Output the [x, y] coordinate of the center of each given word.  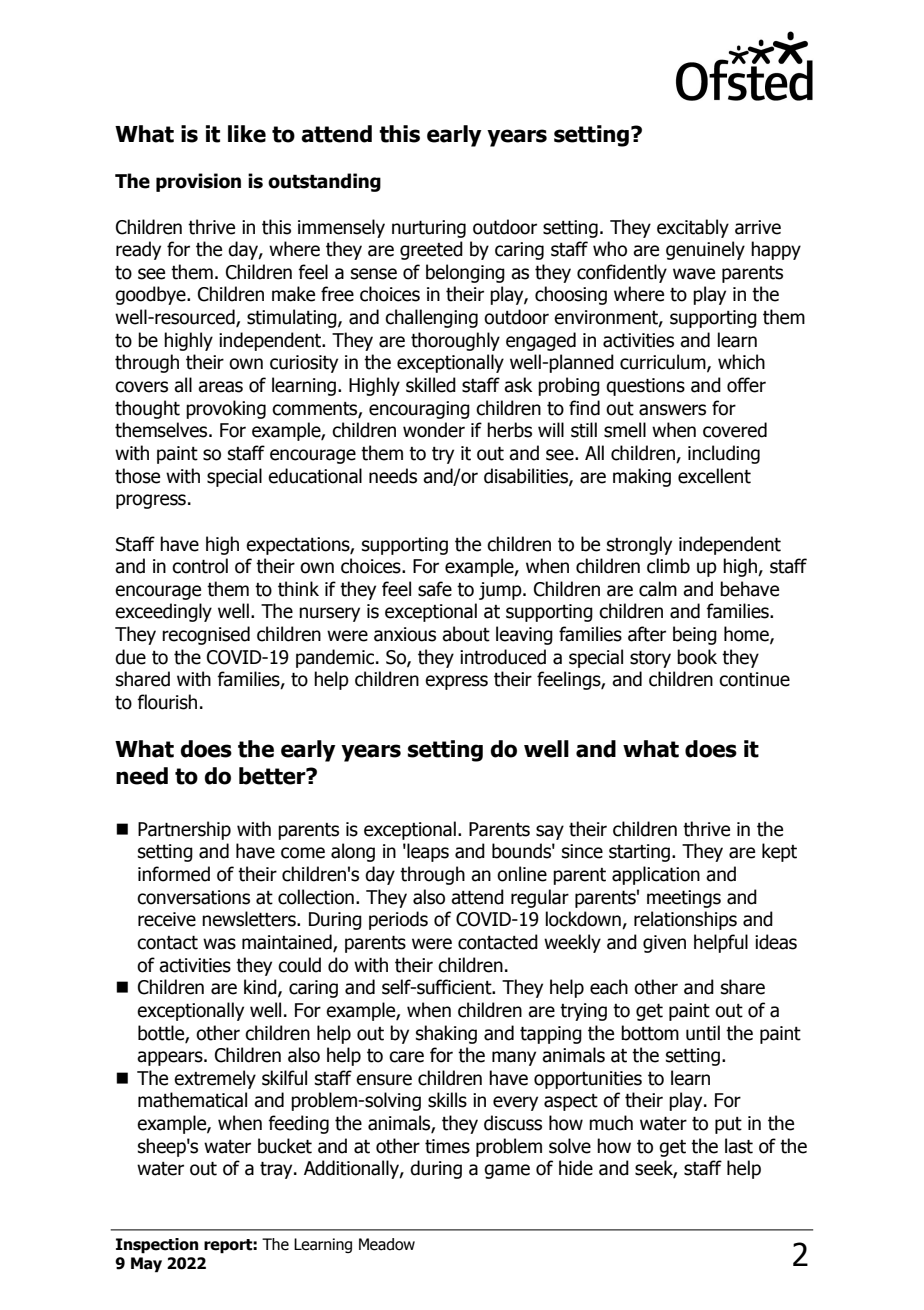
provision [198, 182]
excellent [714, 476]
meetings [684, 899]
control [200, 566]
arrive [758, 227]
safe [435, 589]
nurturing [429, 229]
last [739, 1146]
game [507, 1171]
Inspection [157, 1246]
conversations [193, 897]
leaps [427, 852]
